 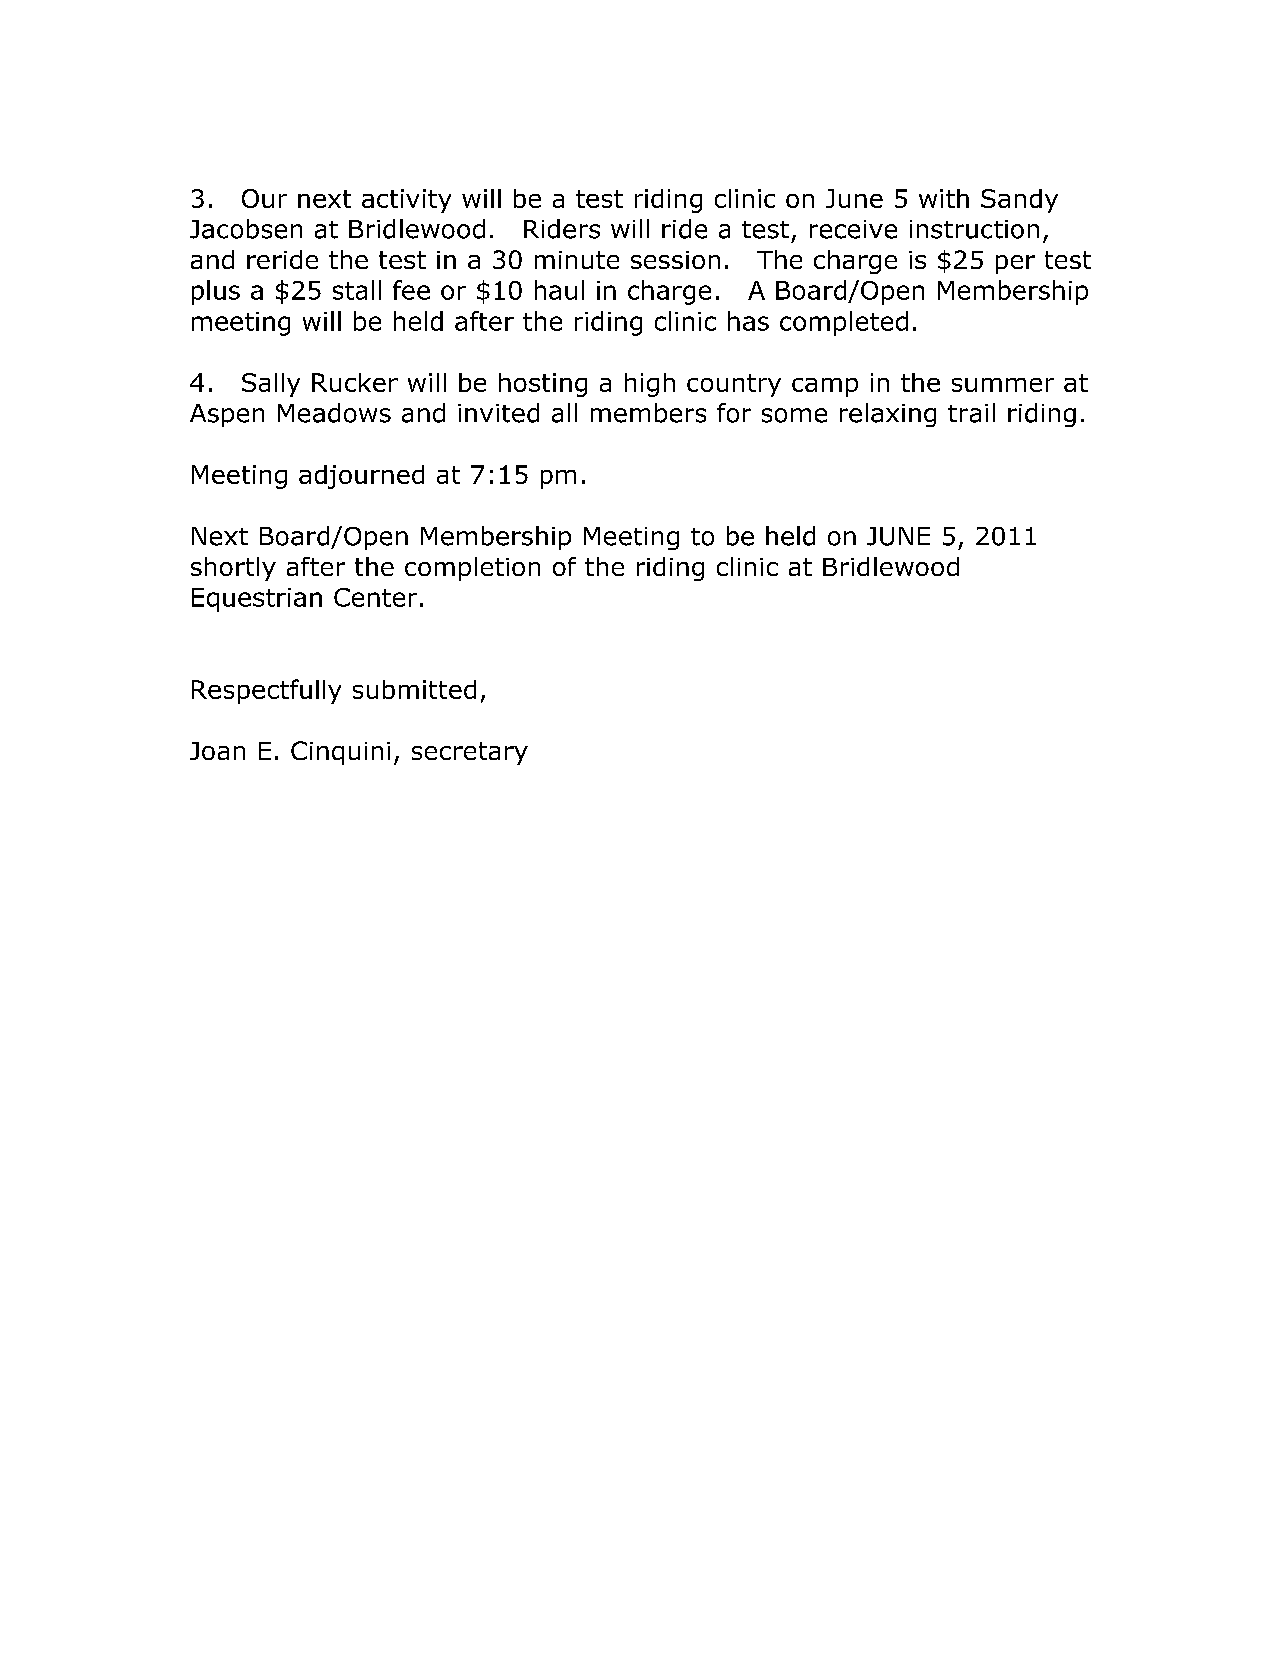 What do you see at coordinates (577, 260) in the screenshot?
I see `minute` at bounding box center [577, 260].
